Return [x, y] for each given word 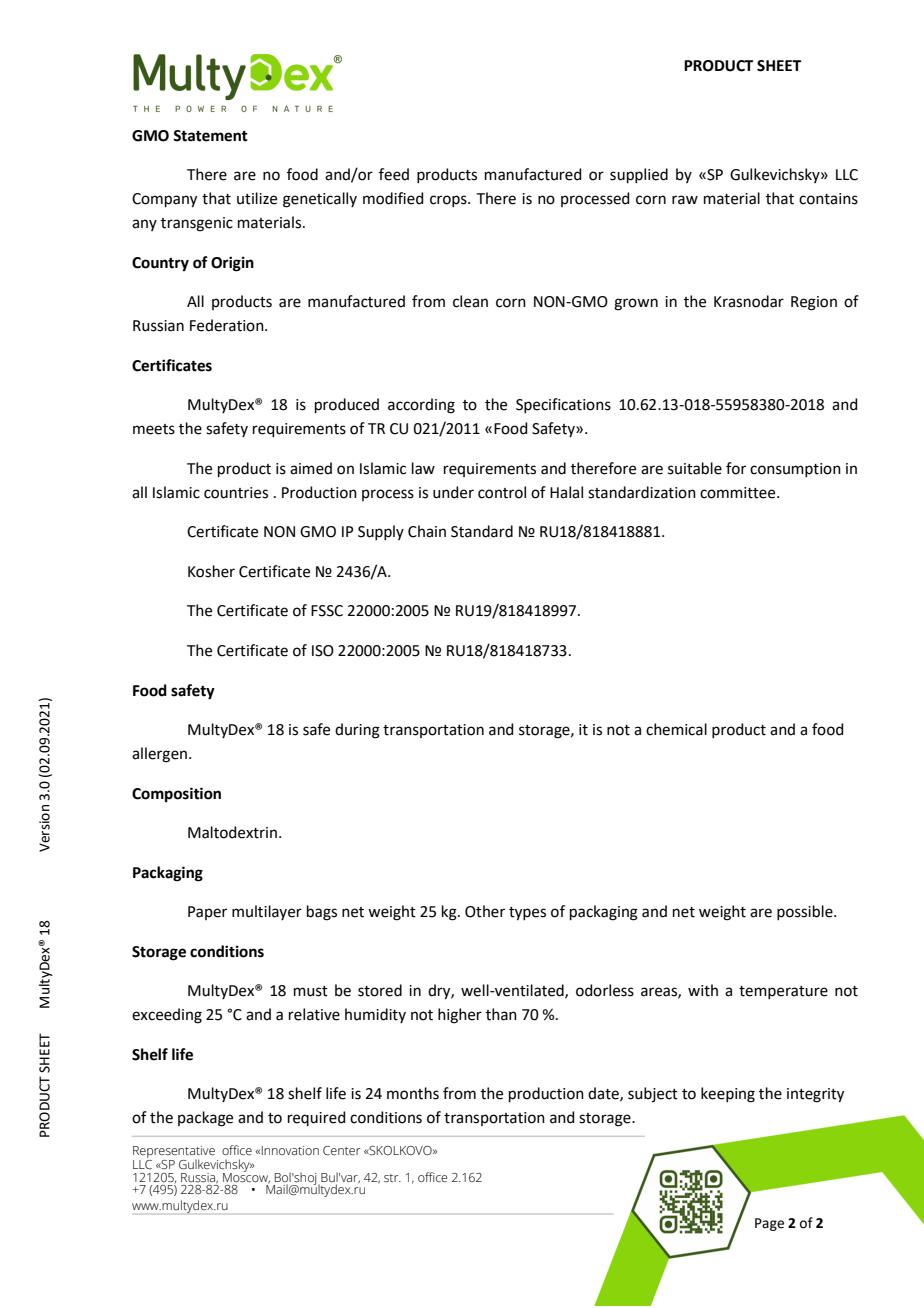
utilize [257, 198]
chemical [676, 729]
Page [769, 1224]
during [357, 731]
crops [449, 201]
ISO [323, 651]
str [392, 1178]
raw [685, 200]
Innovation [290, 1150]
